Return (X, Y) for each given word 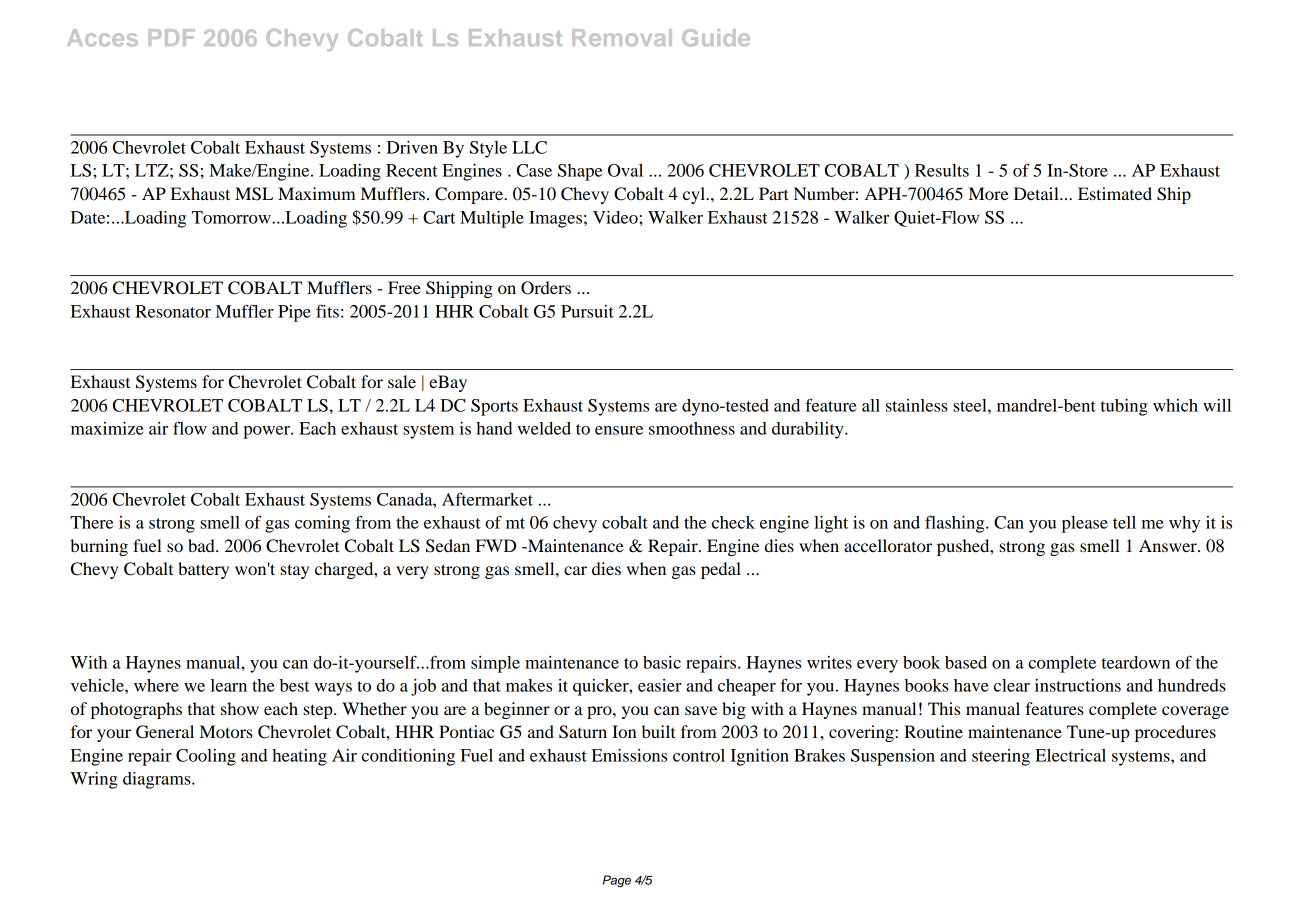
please (1085, 524)
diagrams (158, 780)
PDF (171, 37)
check (733, 522)
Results (942, 170)
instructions (1078, 685)
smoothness (692, 428)
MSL (254, 194)
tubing (1124, 407)
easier (660, 685)
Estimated (1115, 193)
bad (202, 545)
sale (402, 381)
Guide (716, 38)
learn (229, 685)
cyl (695, 195)
